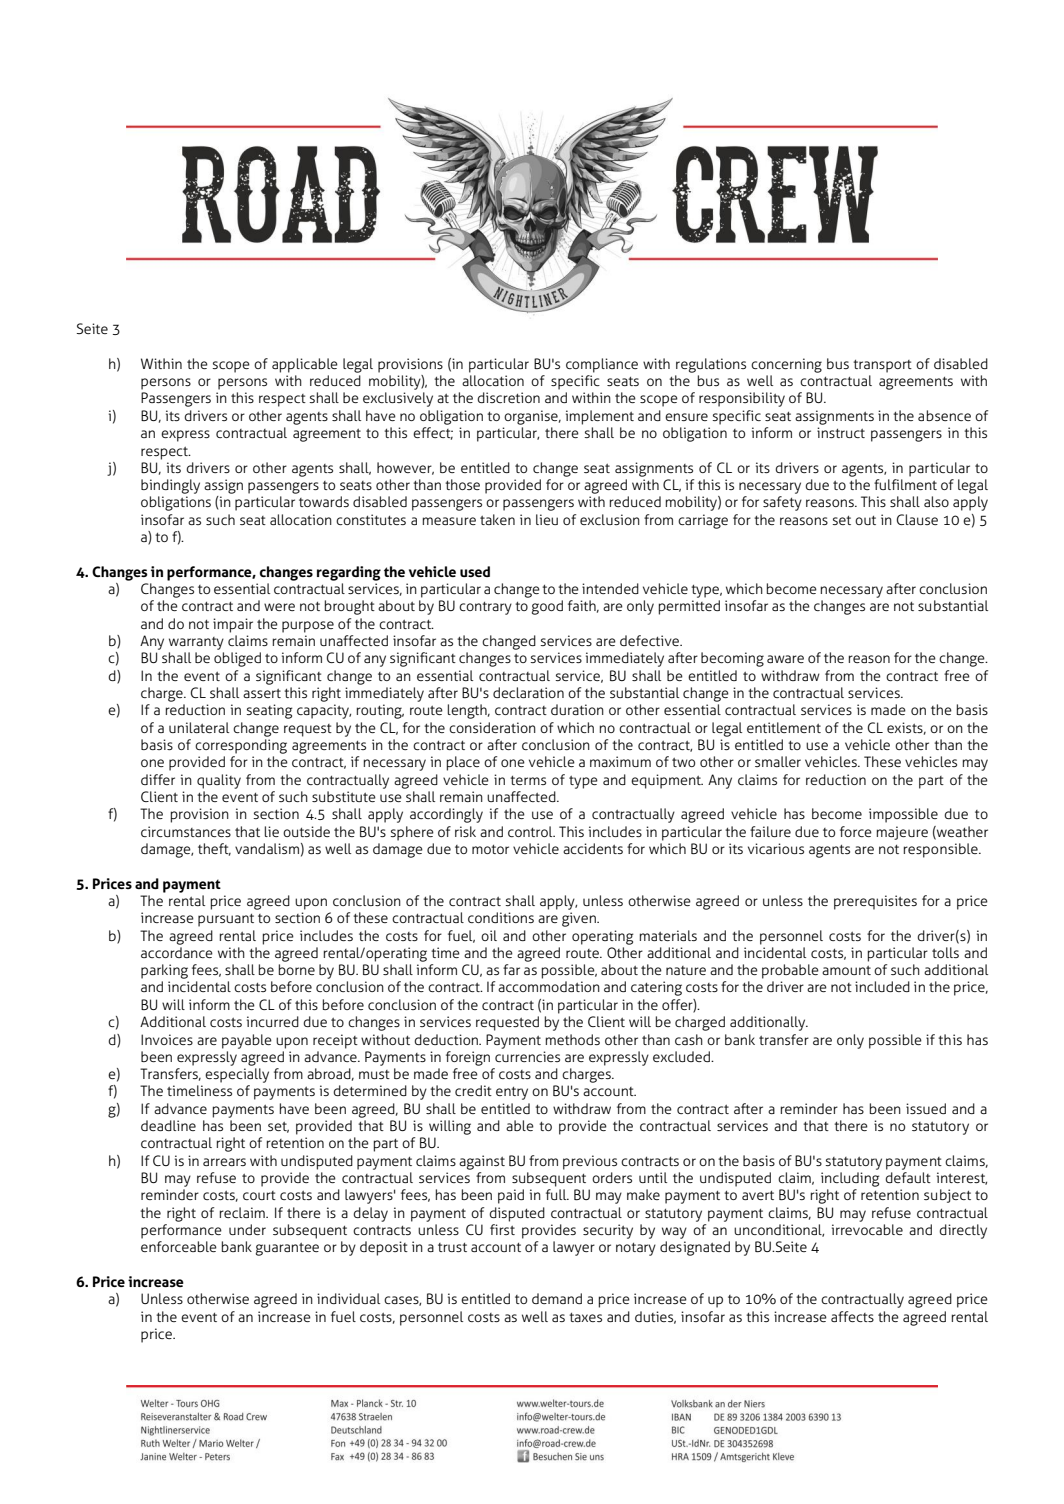  I want to click on vandalism, so click(267, 848).
